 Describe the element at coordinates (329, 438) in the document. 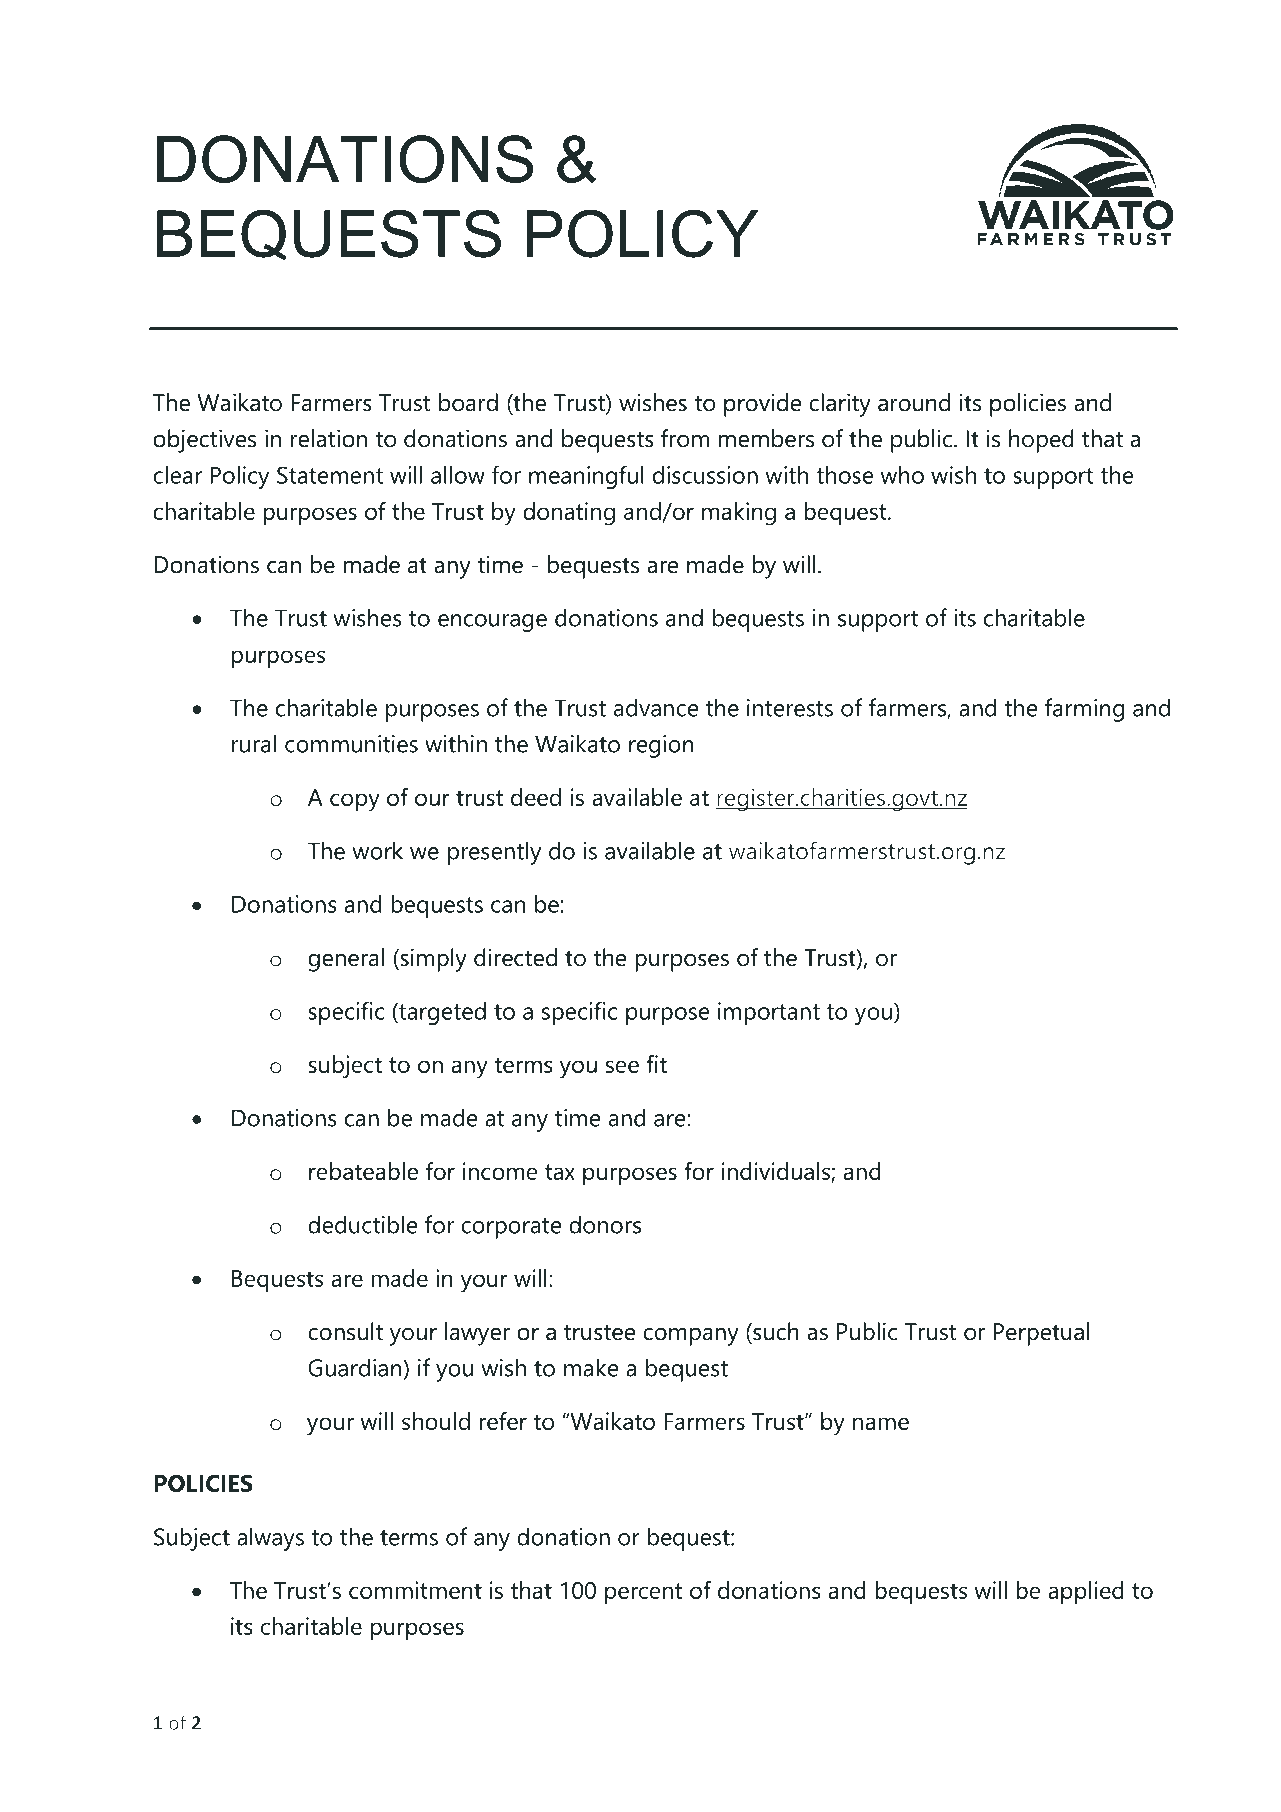

I see `relation` at that location.
